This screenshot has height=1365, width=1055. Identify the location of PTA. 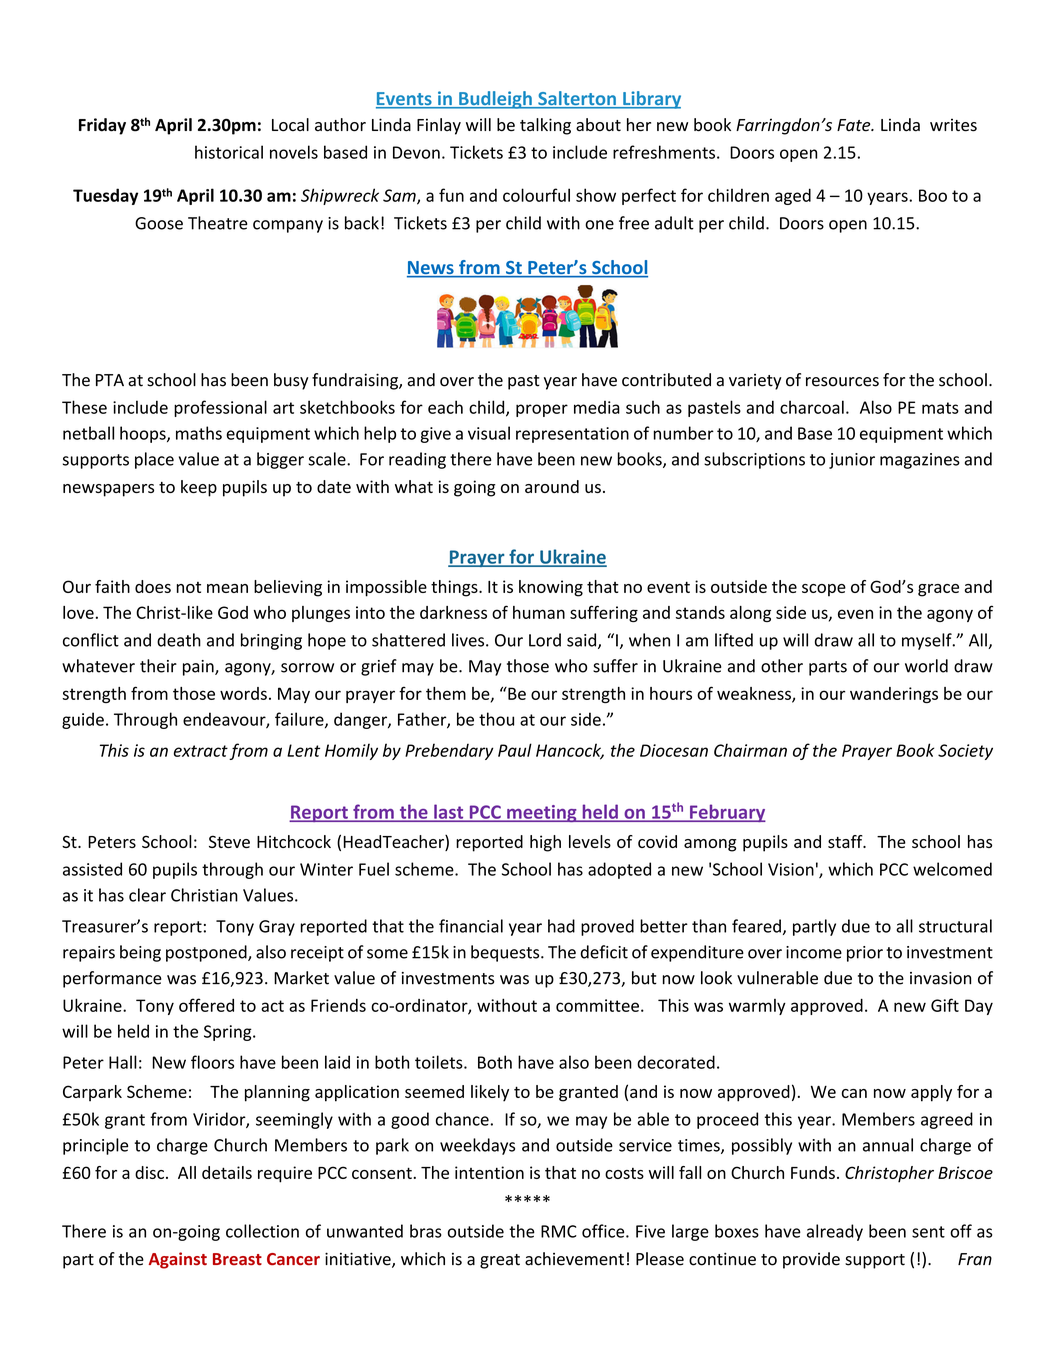
(110, 380).
